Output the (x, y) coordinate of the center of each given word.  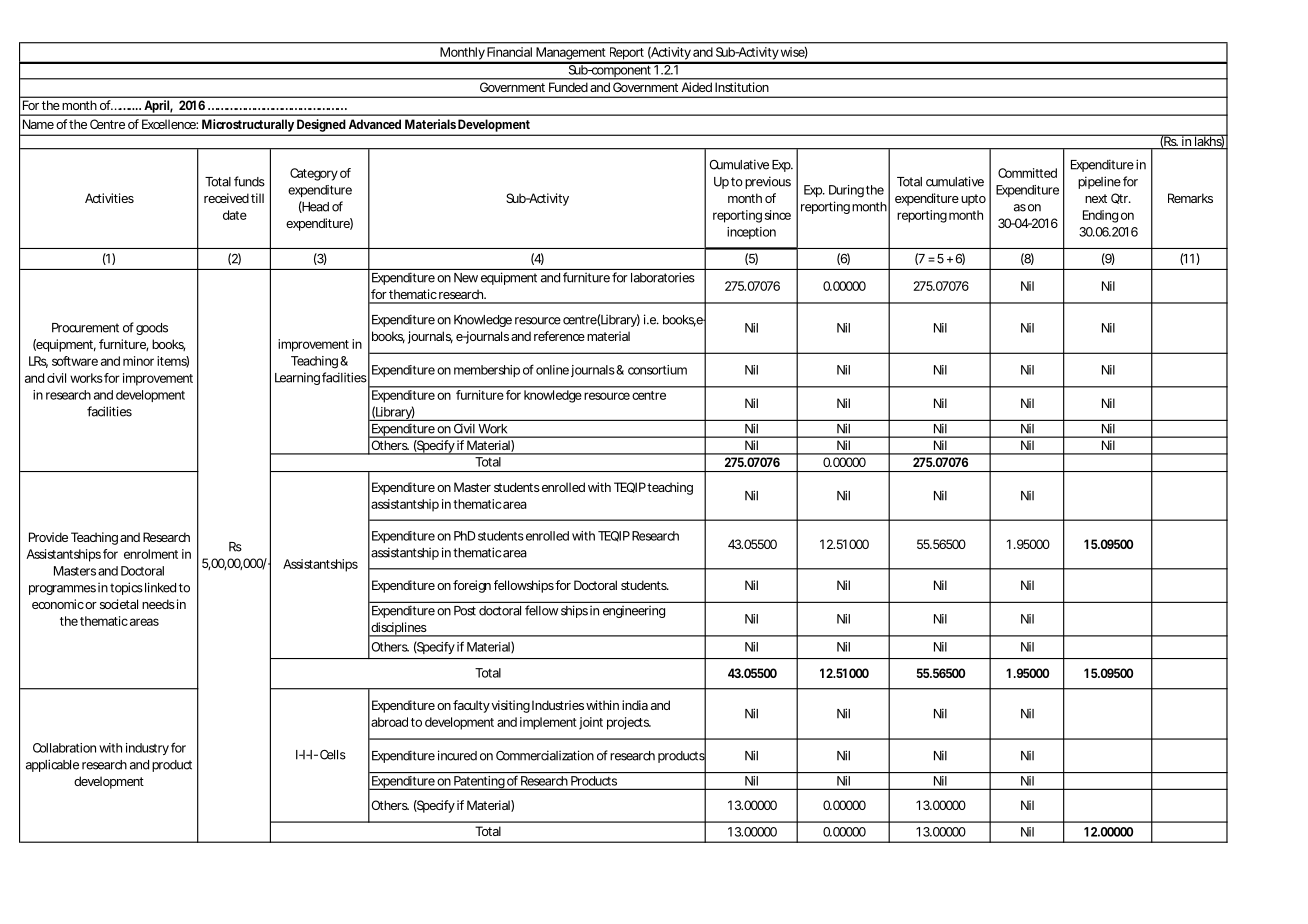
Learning (297, 378)
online (552, 370)
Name (38, 124)
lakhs (1209, 141)
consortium (657, 370)
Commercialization (545, 755)
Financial (509, 52)
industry (147, 749)
